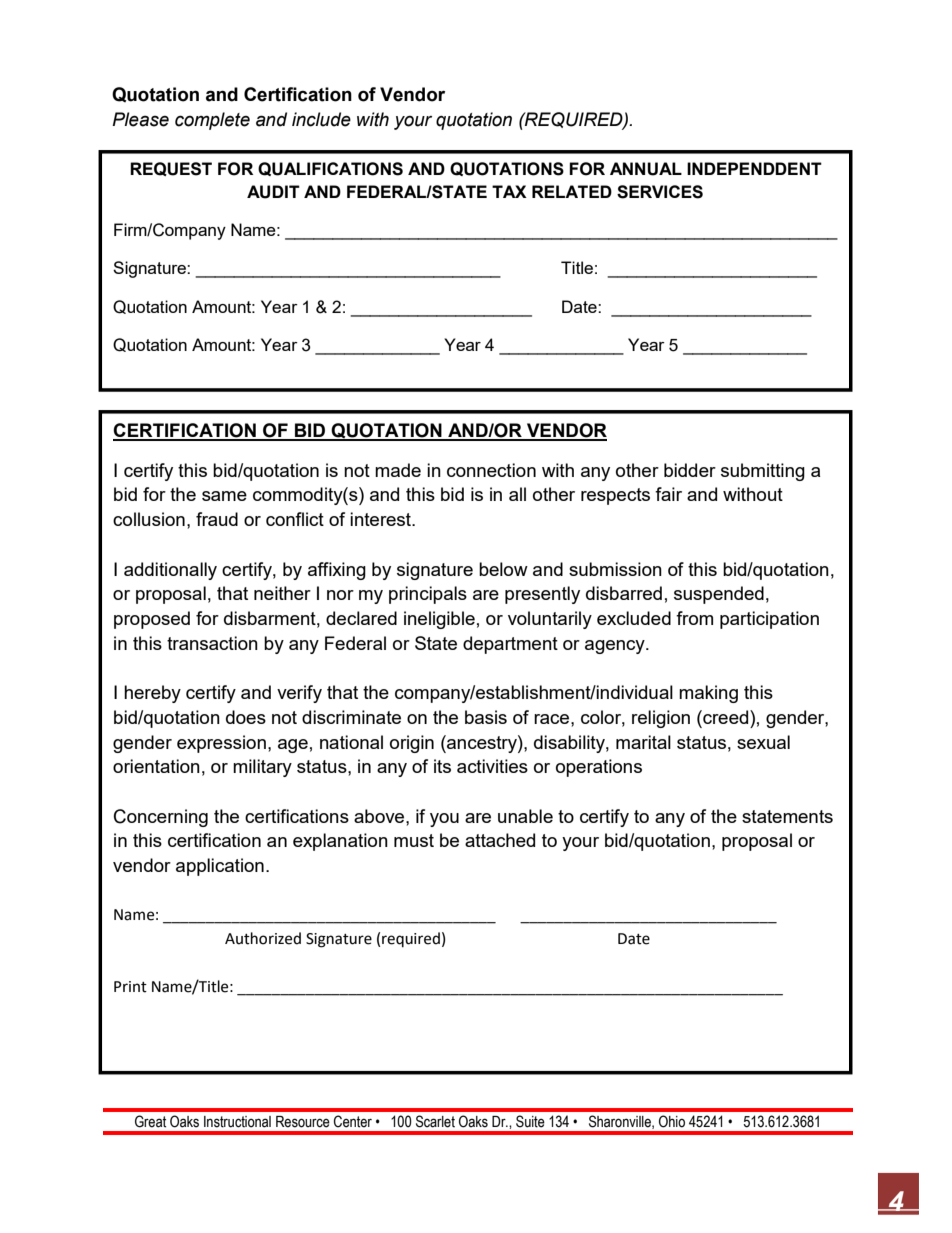 The width and height of the document is (952, 1233). What do you see at coordinates (221, 744) in the document?
I see `expression` at bounding box center [221, 744].
